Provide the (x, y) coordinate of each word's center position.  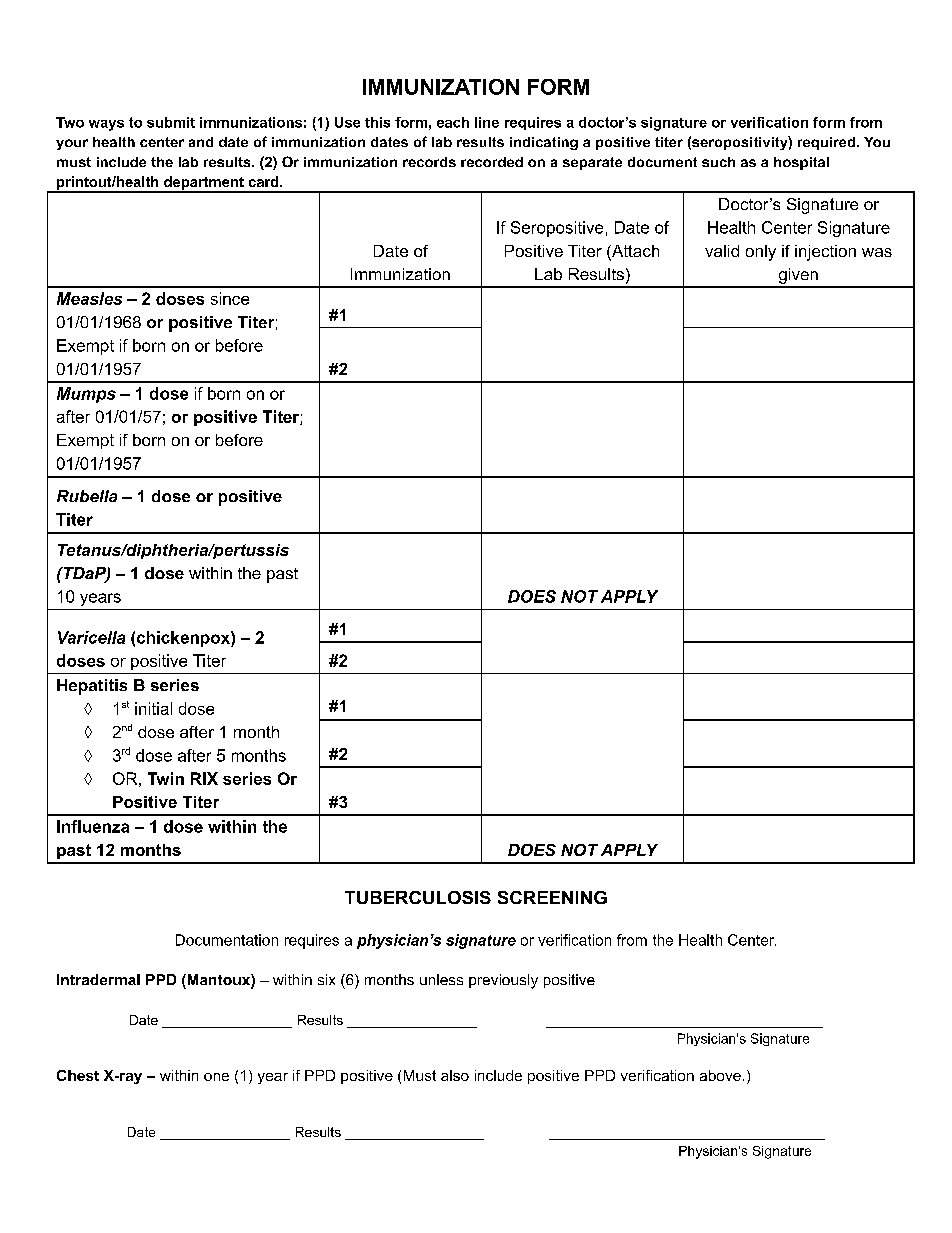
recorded (492, 162)
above (720, 1075)
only (761, 253)
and (201, 142)
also (455, 1075)
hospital (801, 163)
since (230, 298)
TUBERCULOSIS (418, 897)
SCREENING (552, 897)
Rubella (87, 496)
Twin (166, 778)
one (216, 1077)
